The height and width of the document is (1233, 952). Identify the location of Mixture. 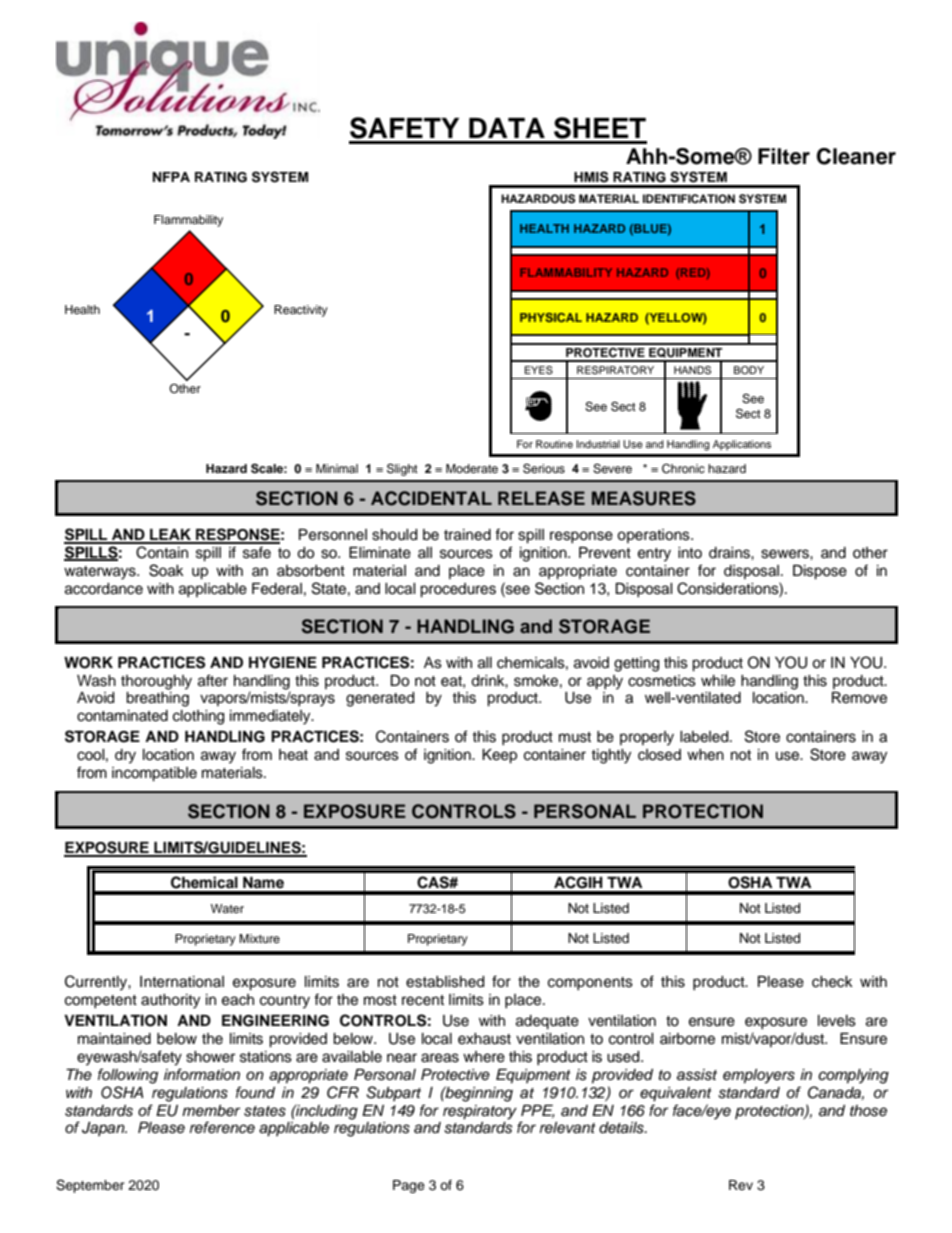
(259, 938).
